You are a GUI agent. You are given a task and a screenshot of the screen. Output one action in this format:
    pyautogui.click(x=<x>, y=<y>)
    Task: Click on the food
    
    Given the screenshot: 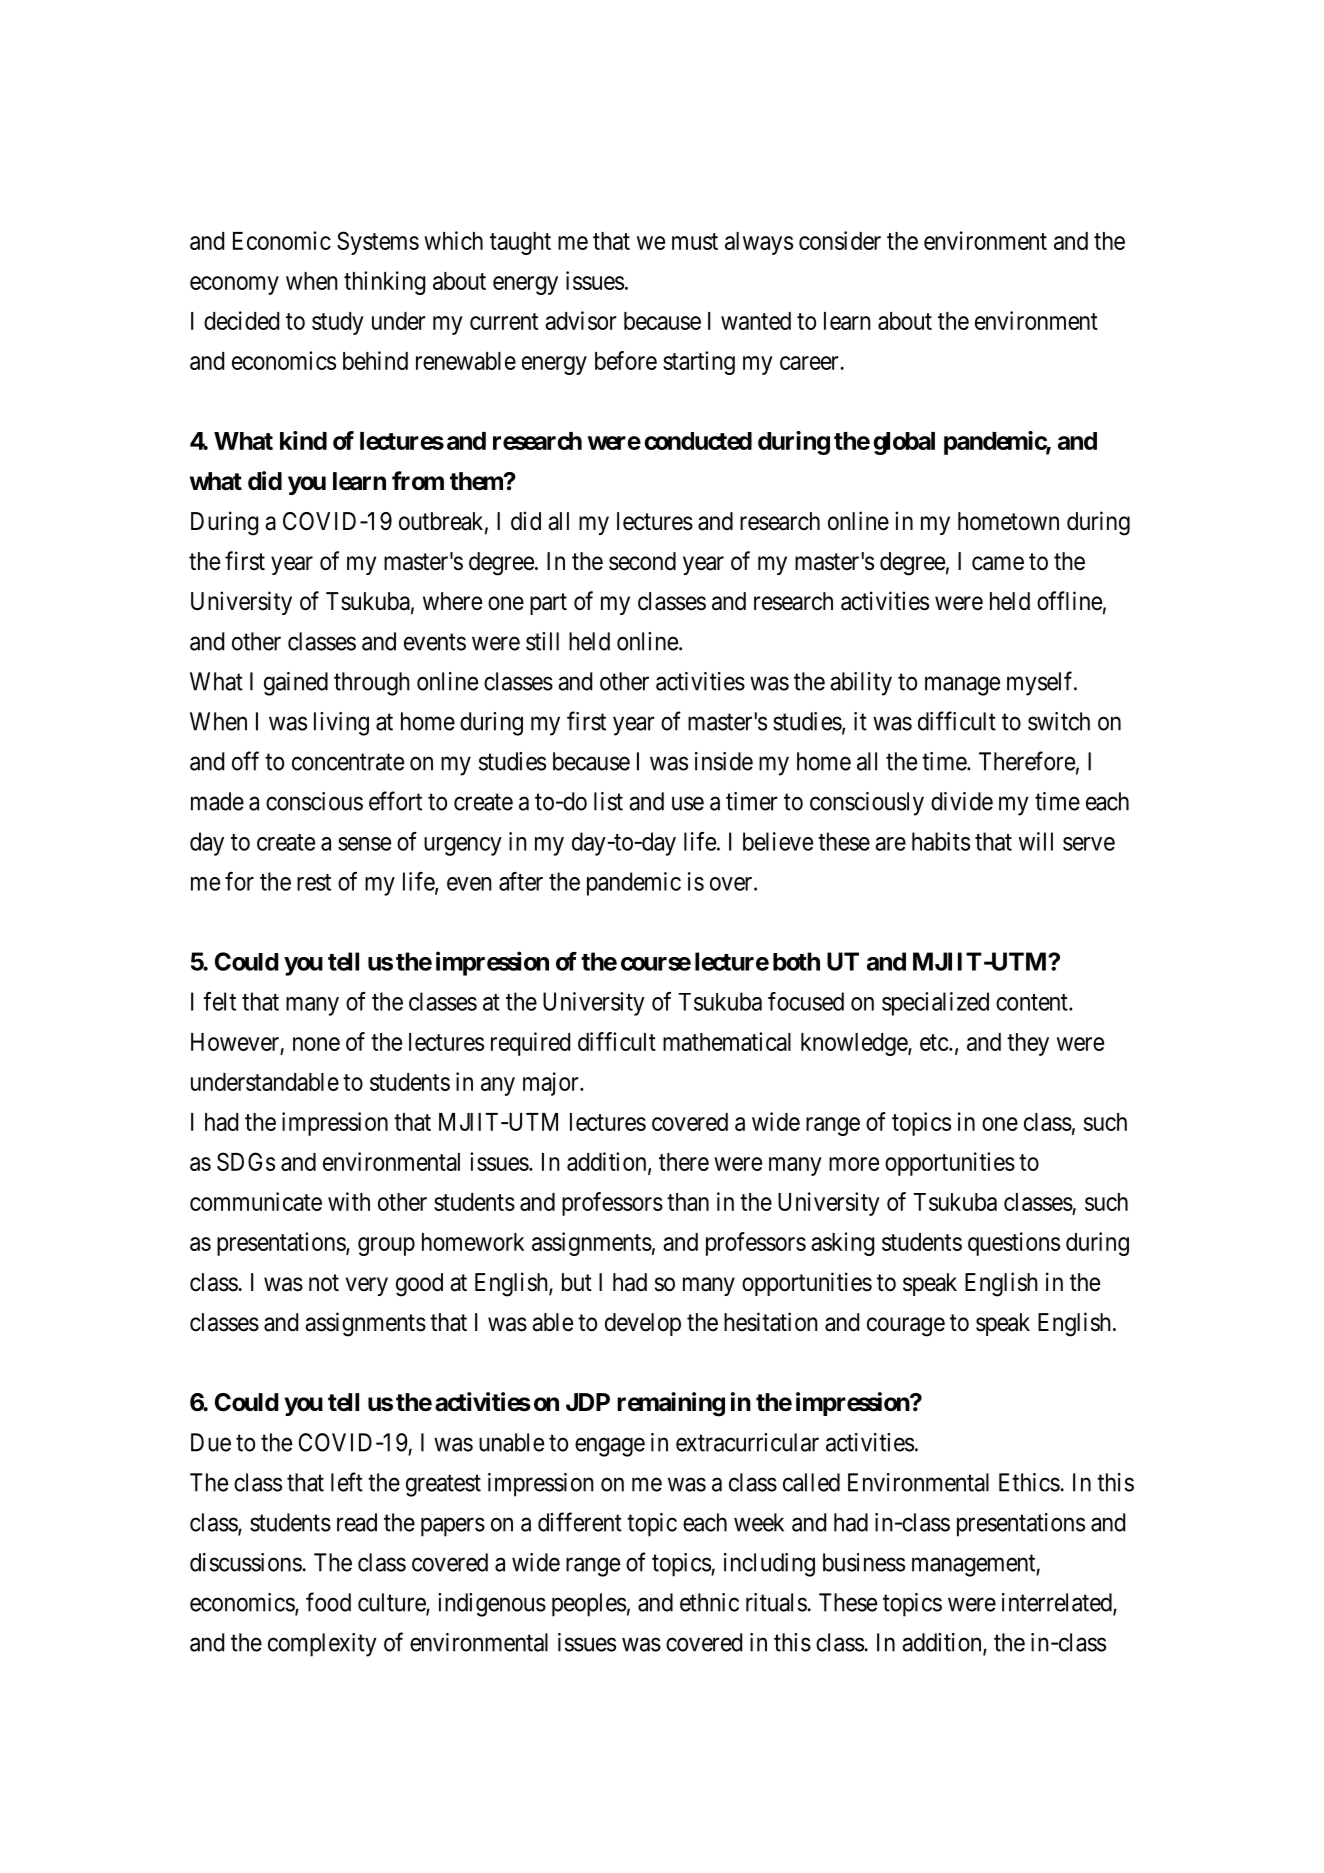 What is the action you would take?
    pyautogui.click(x=328, y=1602)
